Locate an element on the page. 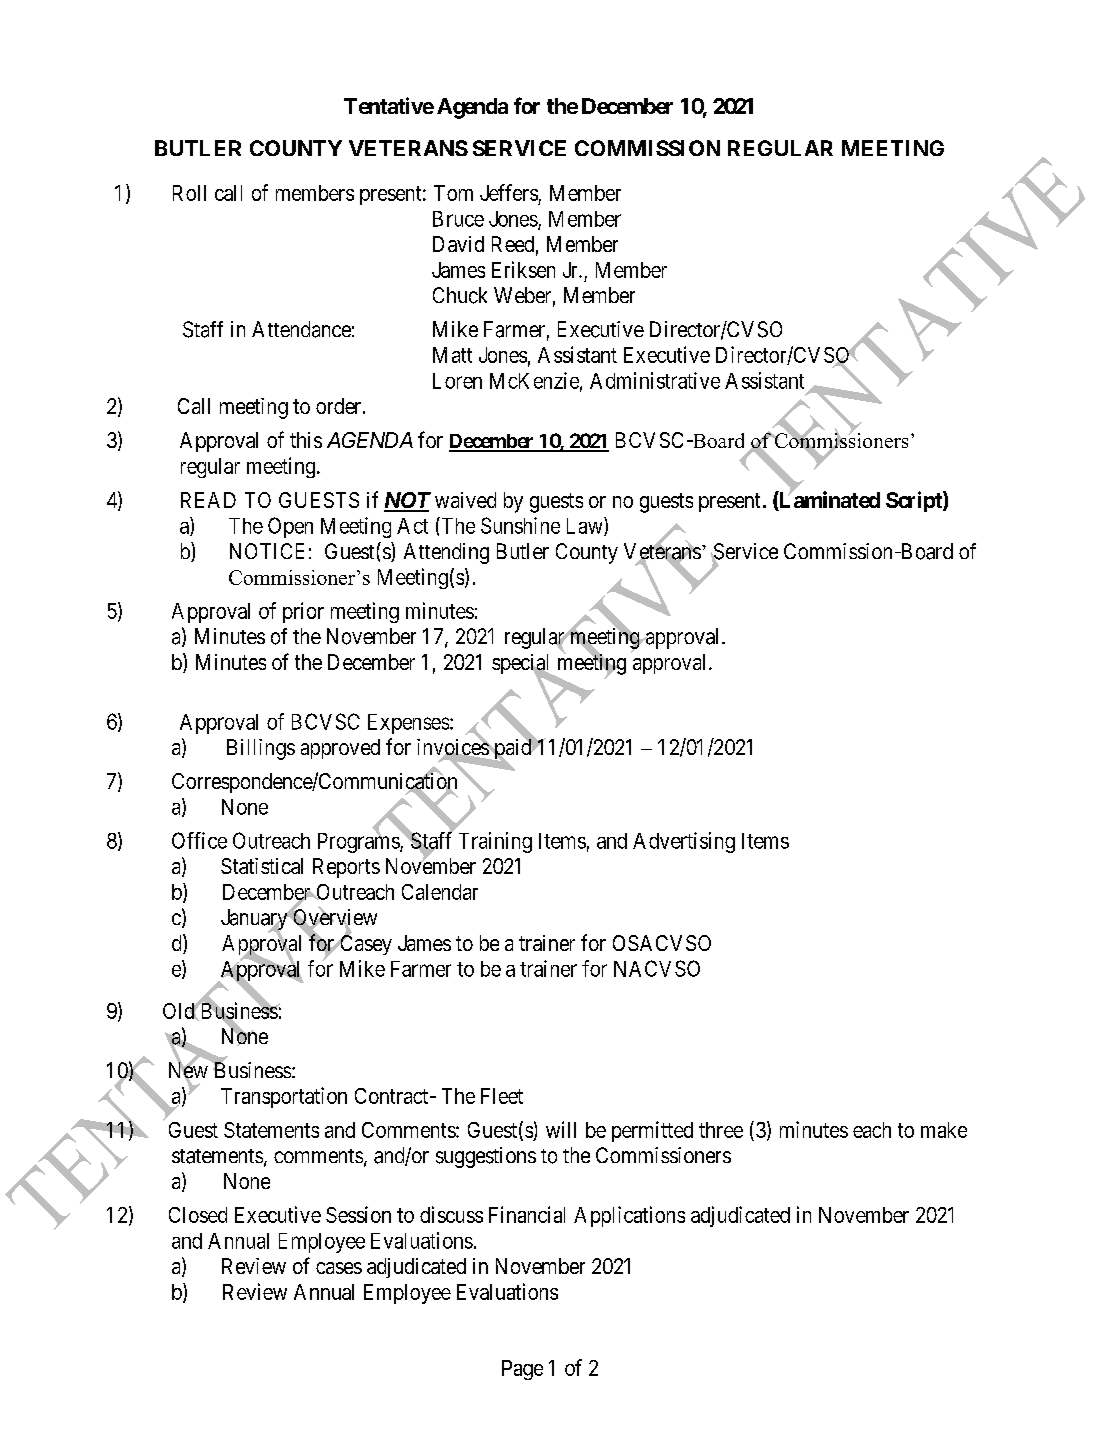 The image size is (1107, 1433). Roll is located at coordinates (189, 193).
